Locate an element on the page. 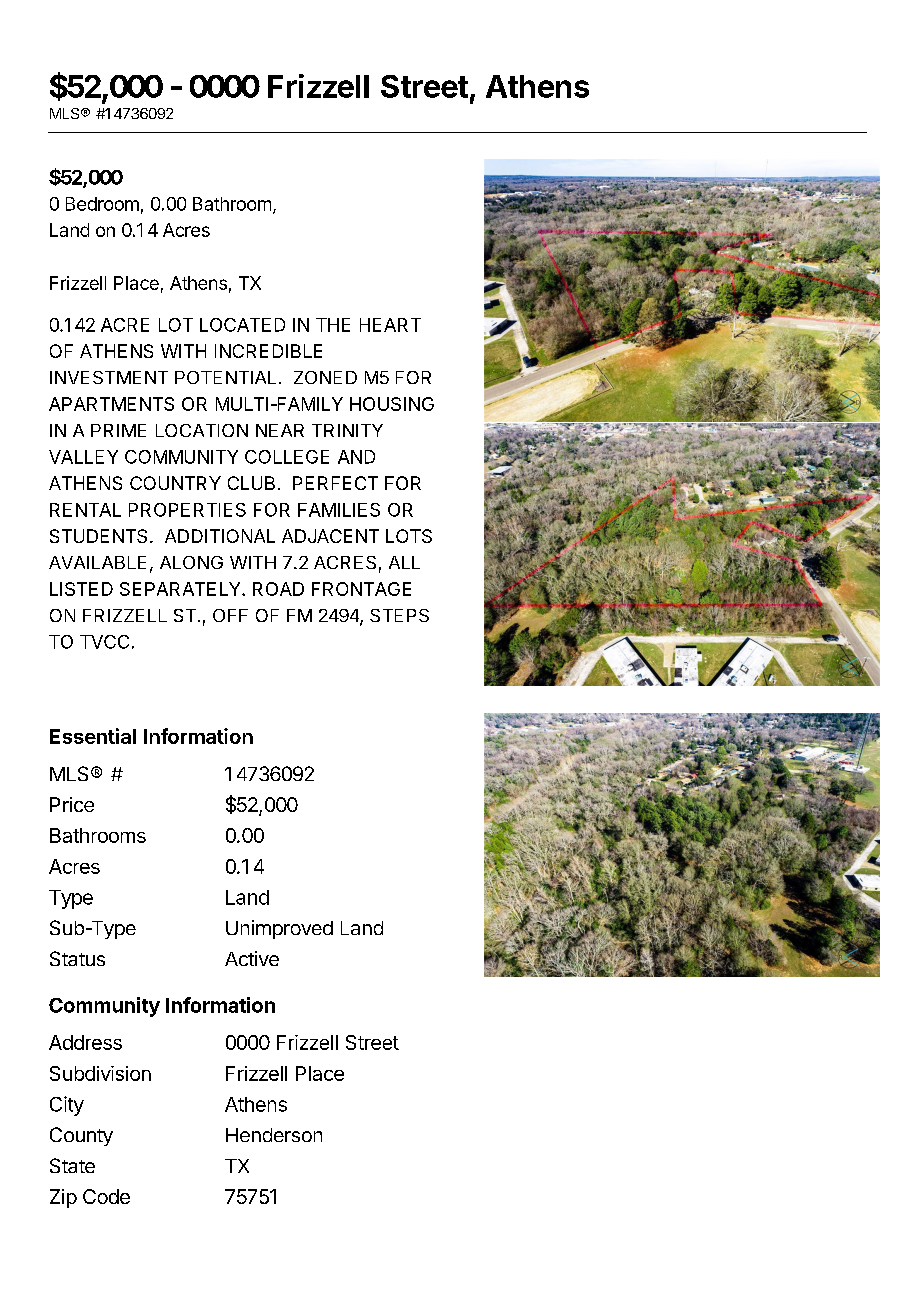 This document has width=924, height=1308. Essential is located at coordinates (93, 736).
